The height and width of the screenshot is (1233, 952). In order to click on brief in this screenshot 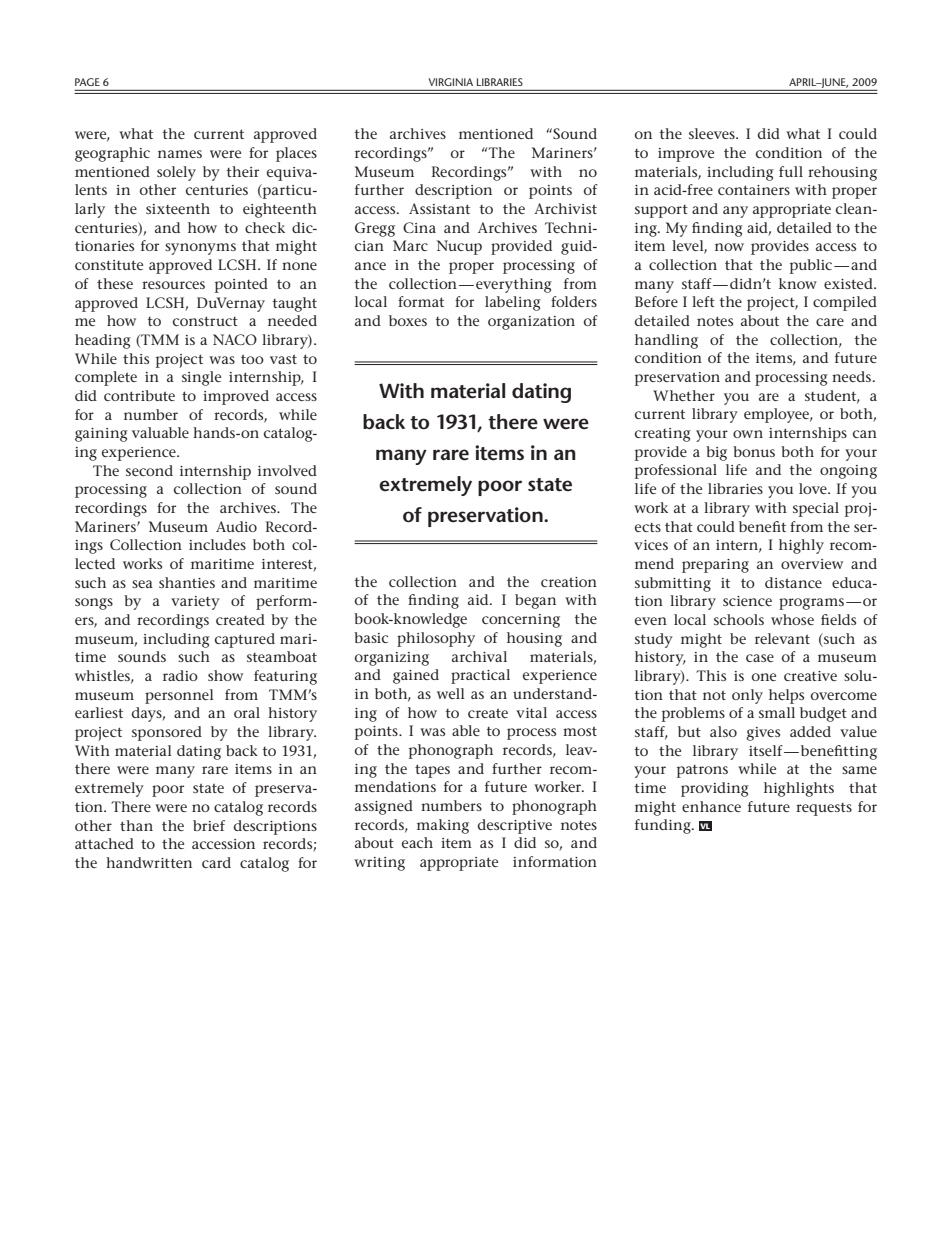, I will do `click(209, 825)`.
